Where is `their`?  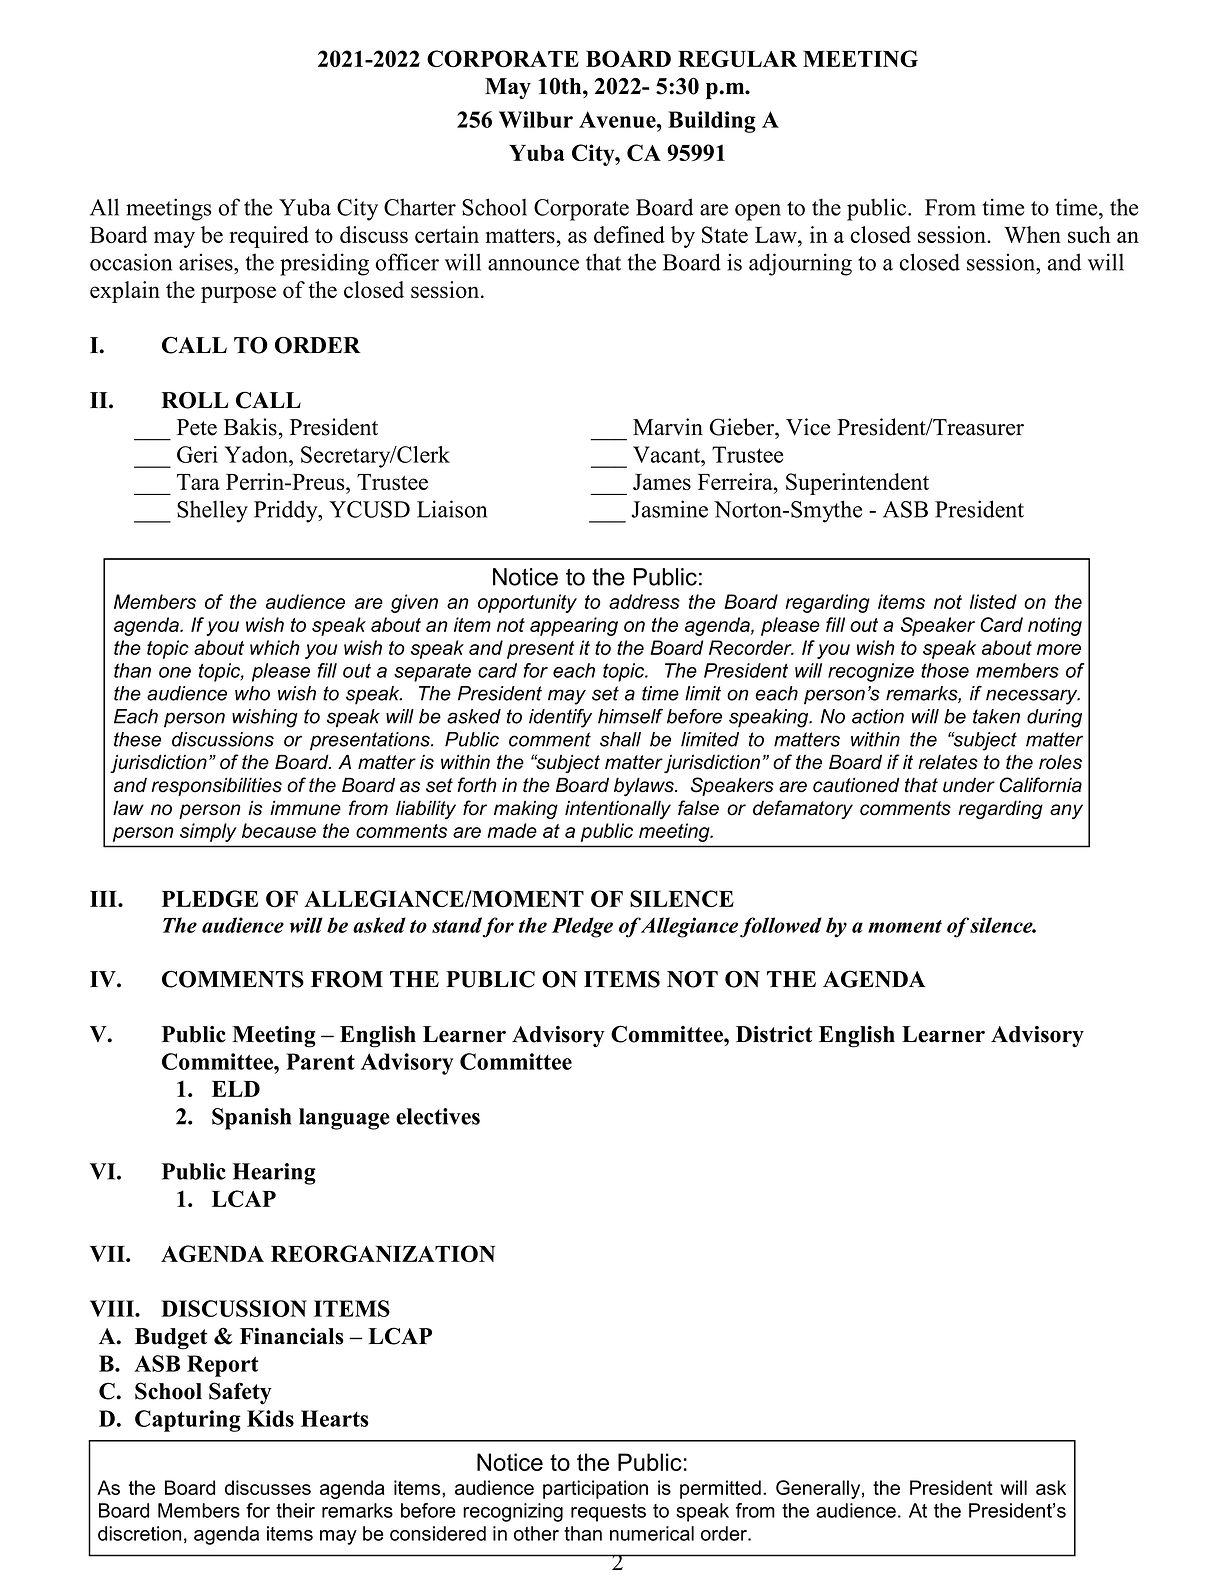 their is located at coordinates (295, 1510).
